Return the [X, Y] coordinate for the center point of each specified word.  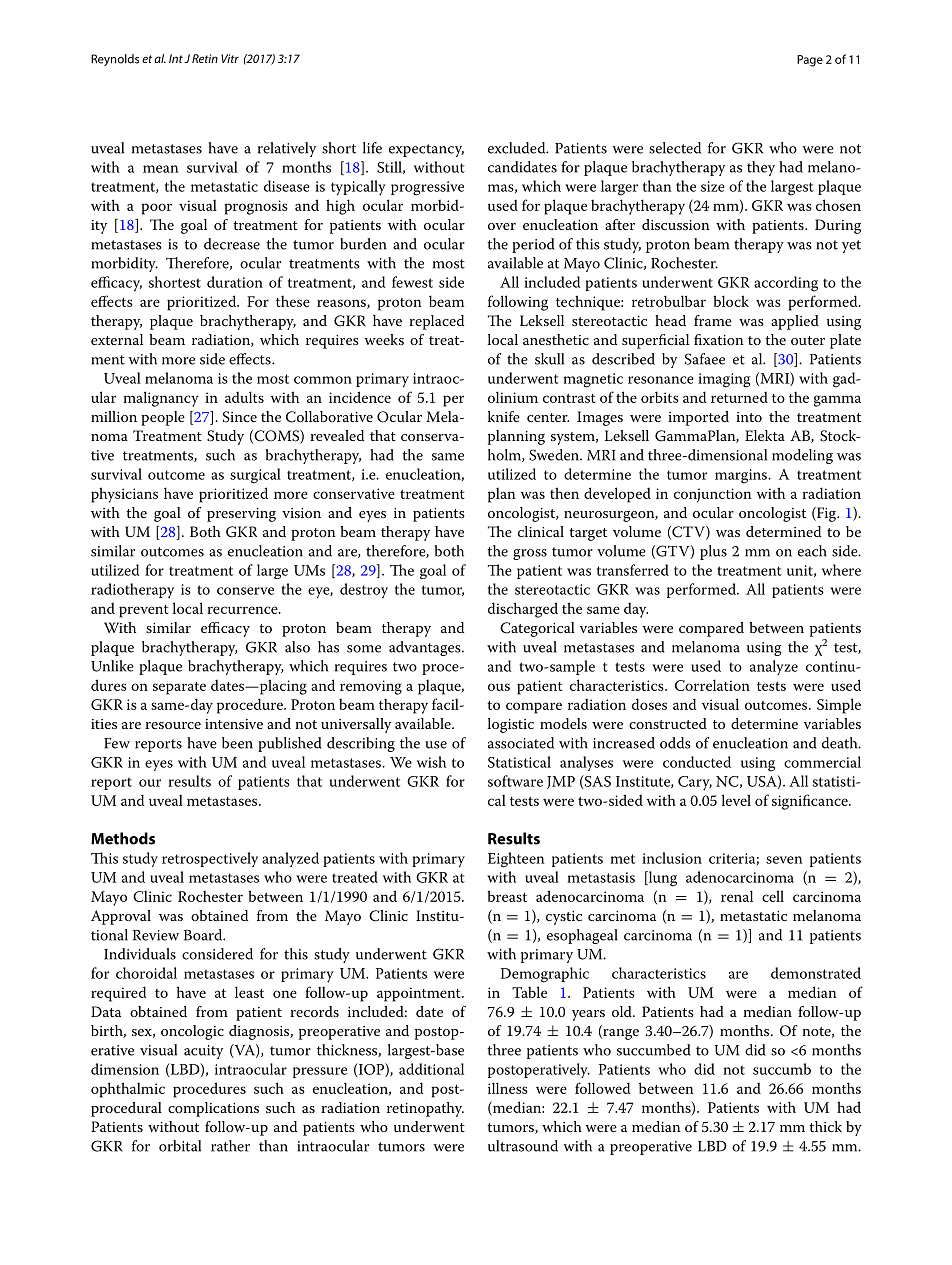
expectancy [426, 150]
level [736, 800]
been [237, 743]
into [749, 417]
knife [504, 416]
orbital [180, 1146]
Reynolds [115, 60]
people [163, 418]
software [515, 781]
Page [810, 61]
